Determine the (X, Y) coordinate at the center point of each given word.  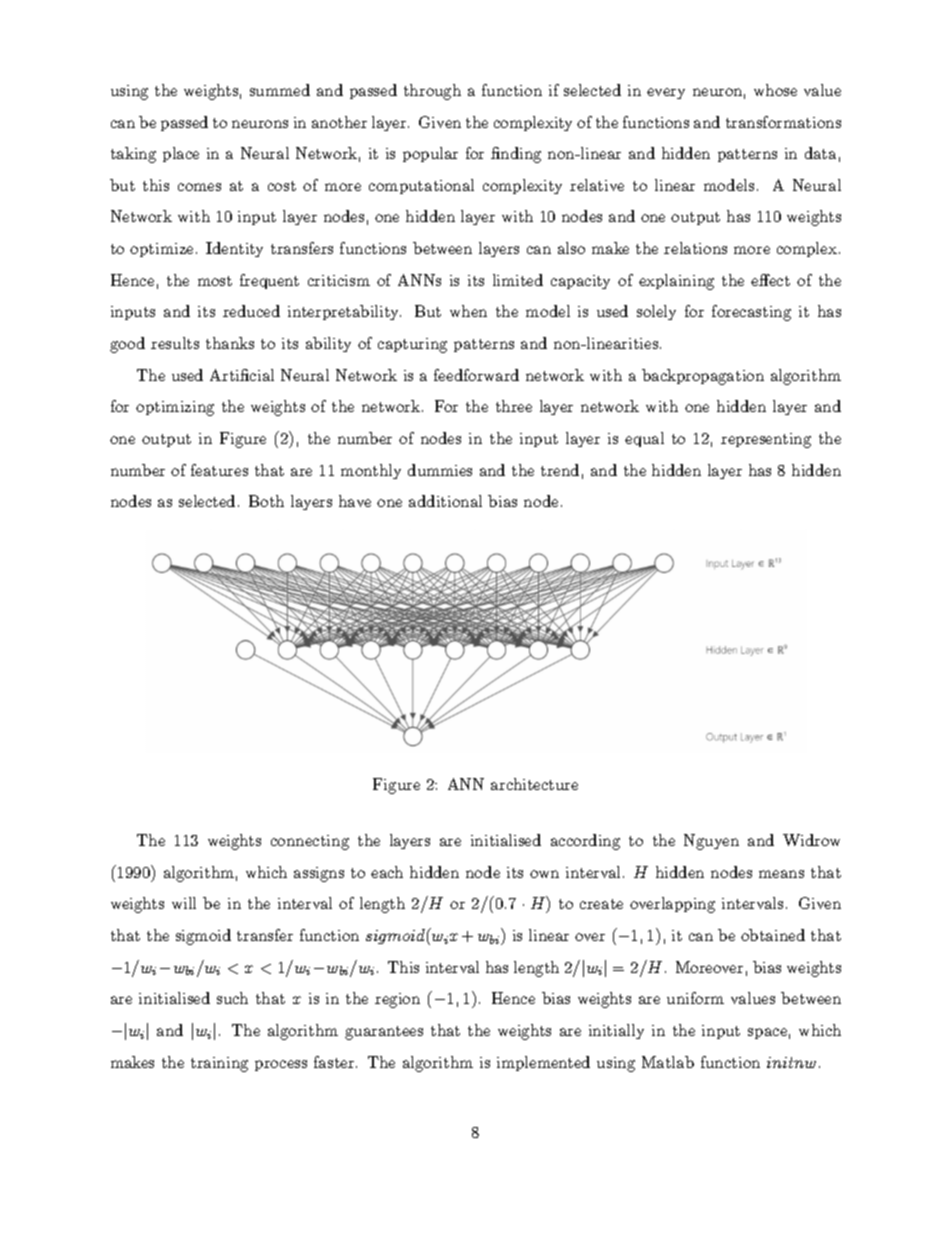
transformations (783, 122)
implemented (543, 1063)
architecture (534, 784)
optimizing (175, 408)
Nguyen (711, 842)
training (219, 1064)
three (514, 406)
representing (766, 440)
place (181, 154)
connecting (310, 842)
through (432, 92)
